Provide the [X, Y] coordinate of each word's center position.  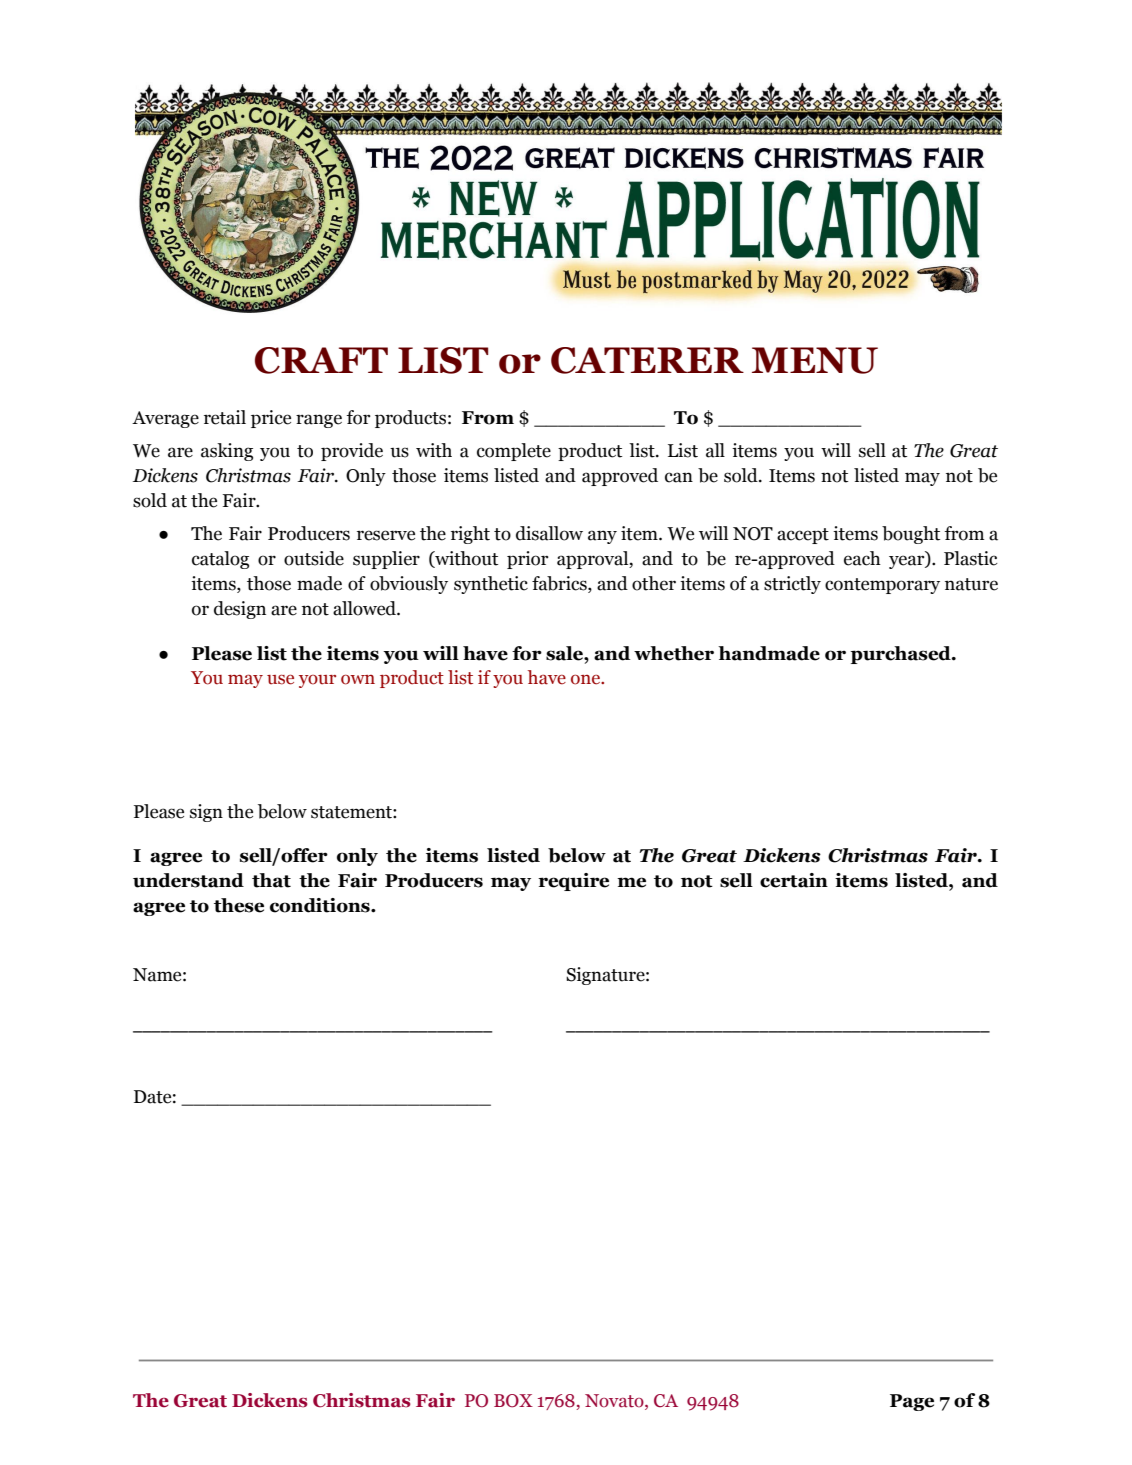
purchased [901, 655]
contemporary [882, 586]
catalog [220, 560]
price [271, 419]
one [587, 679]
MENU [815, 360]
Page [912, 1402]
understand [188, 880]
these [239, 905]
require [573, 882]
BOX [513, 1401]
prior [528, 560]
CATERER [647, 360]
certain [794, 880]
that [271, 880]
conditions [321, 905]
